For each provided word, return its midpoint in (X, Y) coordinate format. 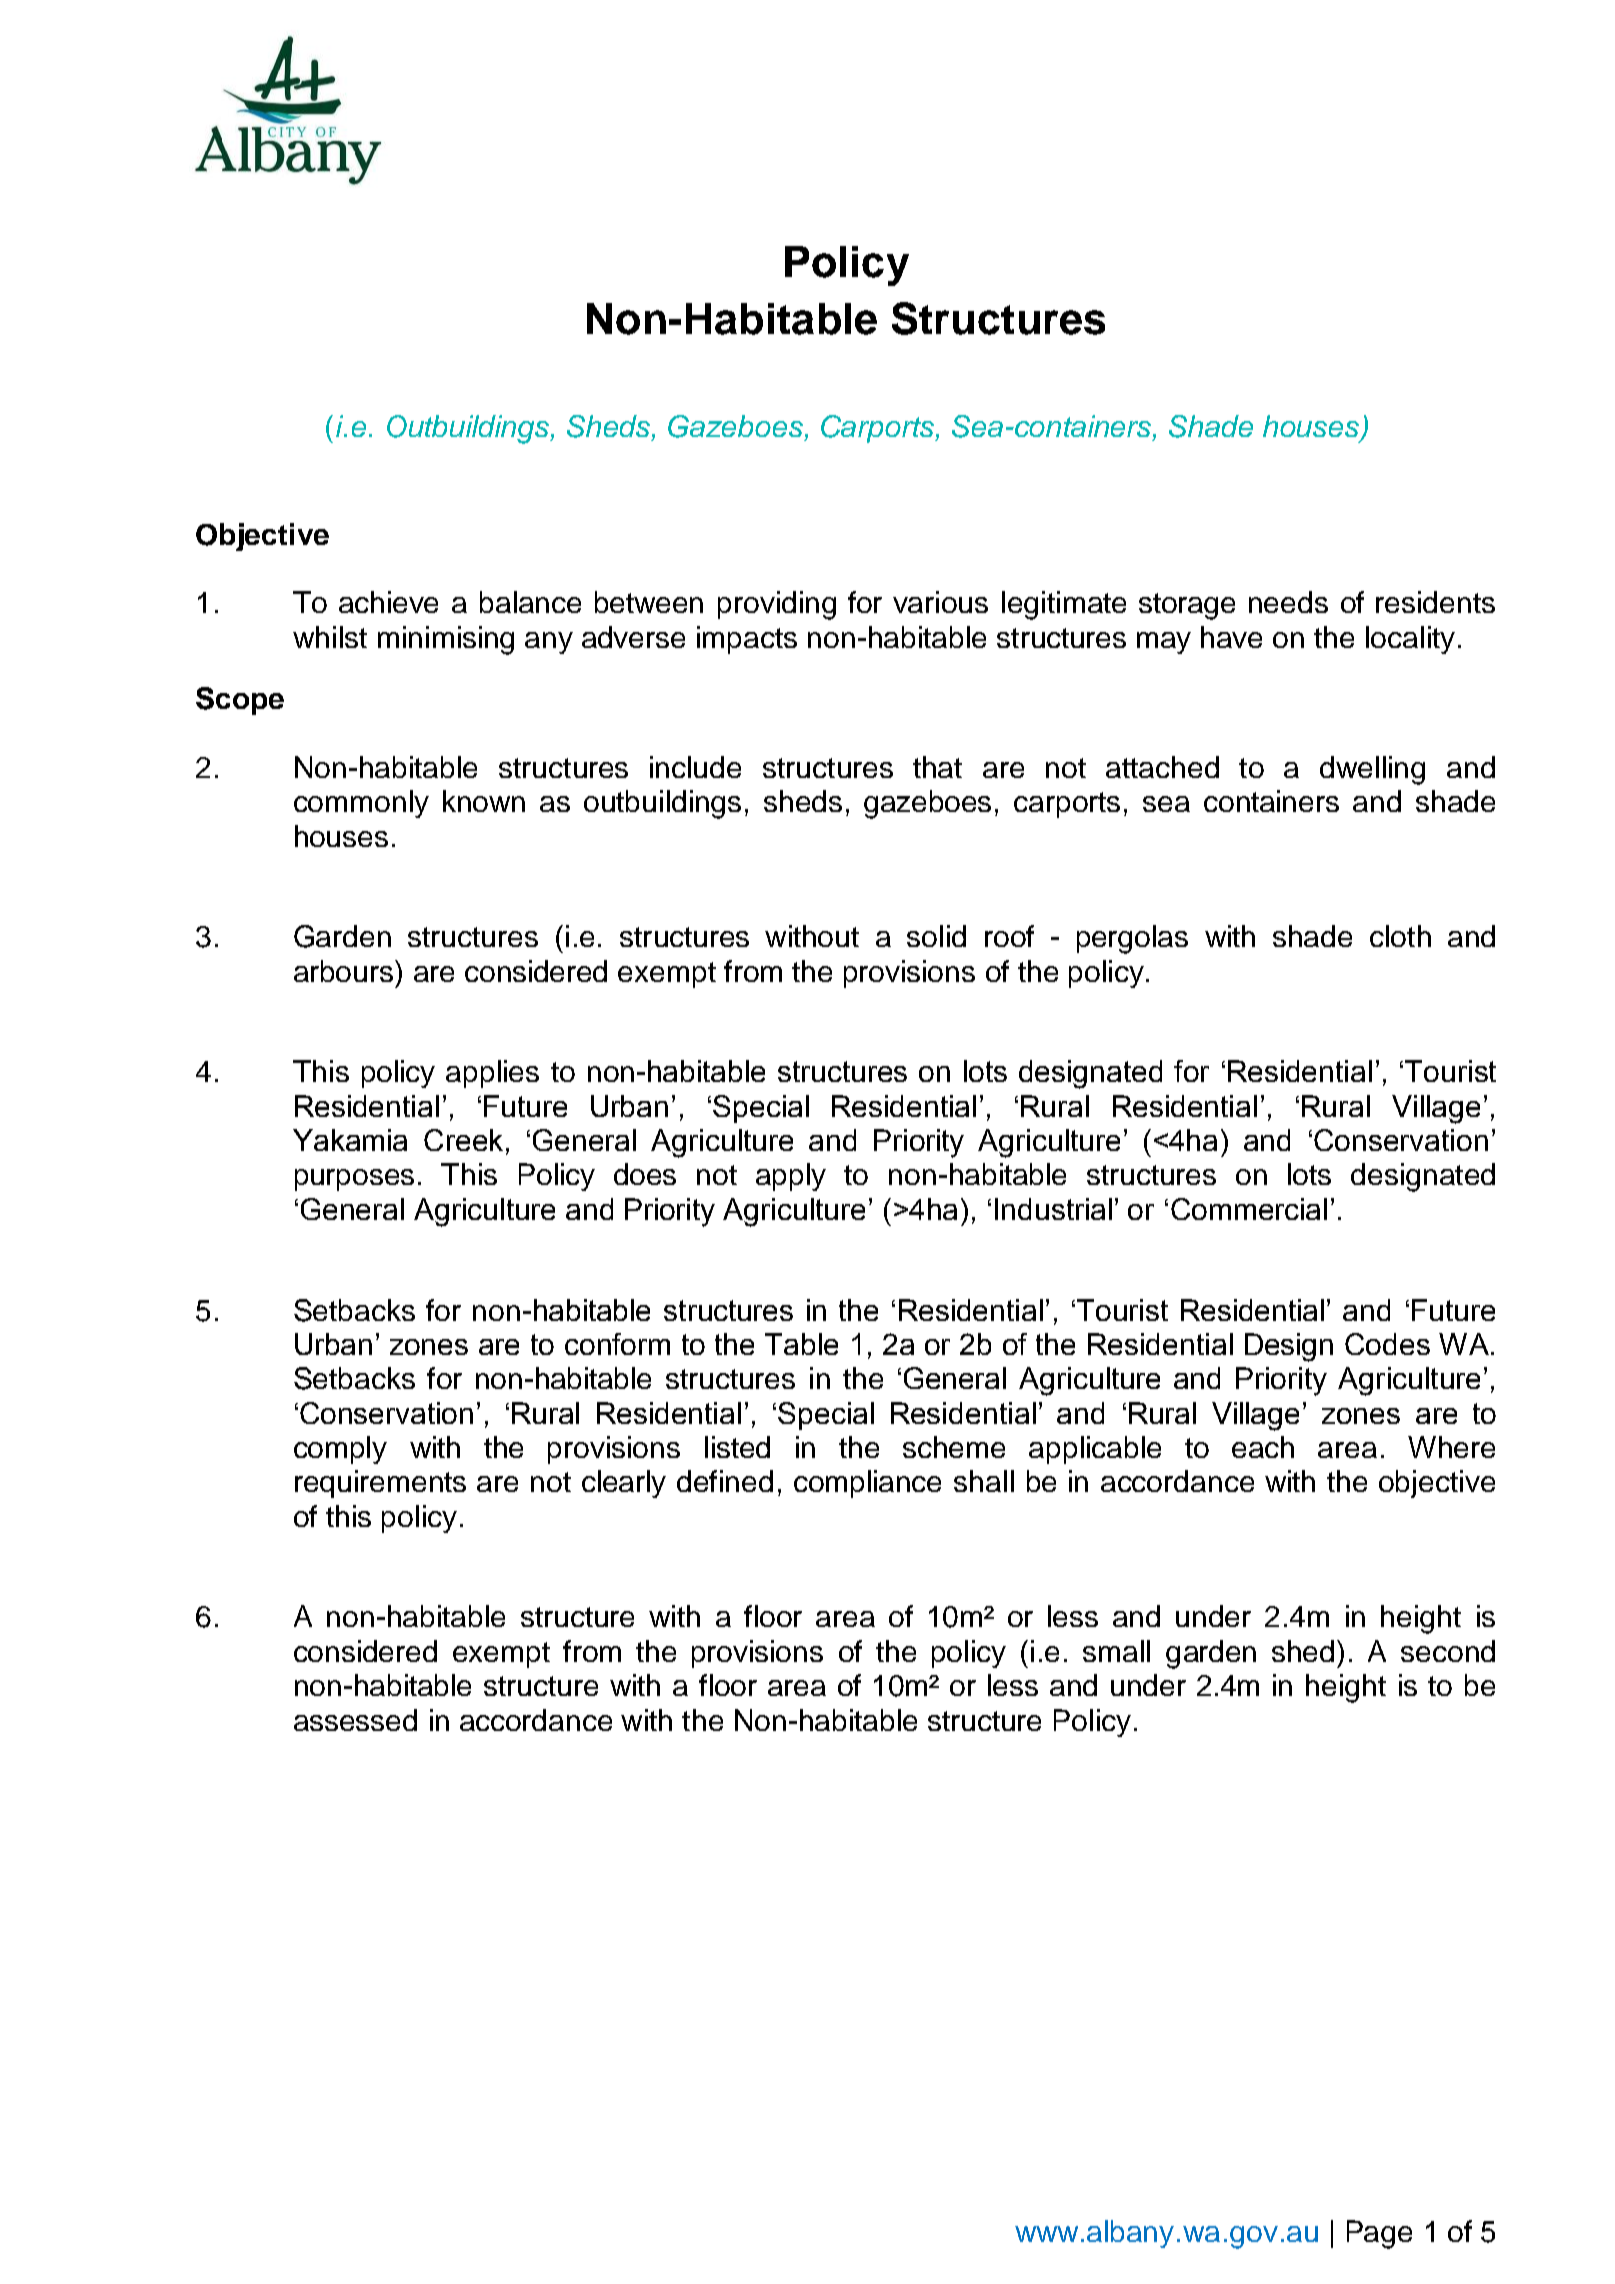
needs (1288, 602)
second (1448, 1651)
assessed (355, 1720)
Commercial (1249, 1209)
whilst (330, 637)
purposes (354, 1180)
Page (1379, 2234)
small (1116, 1651)
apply (791, 1177)
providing (777, 605)
